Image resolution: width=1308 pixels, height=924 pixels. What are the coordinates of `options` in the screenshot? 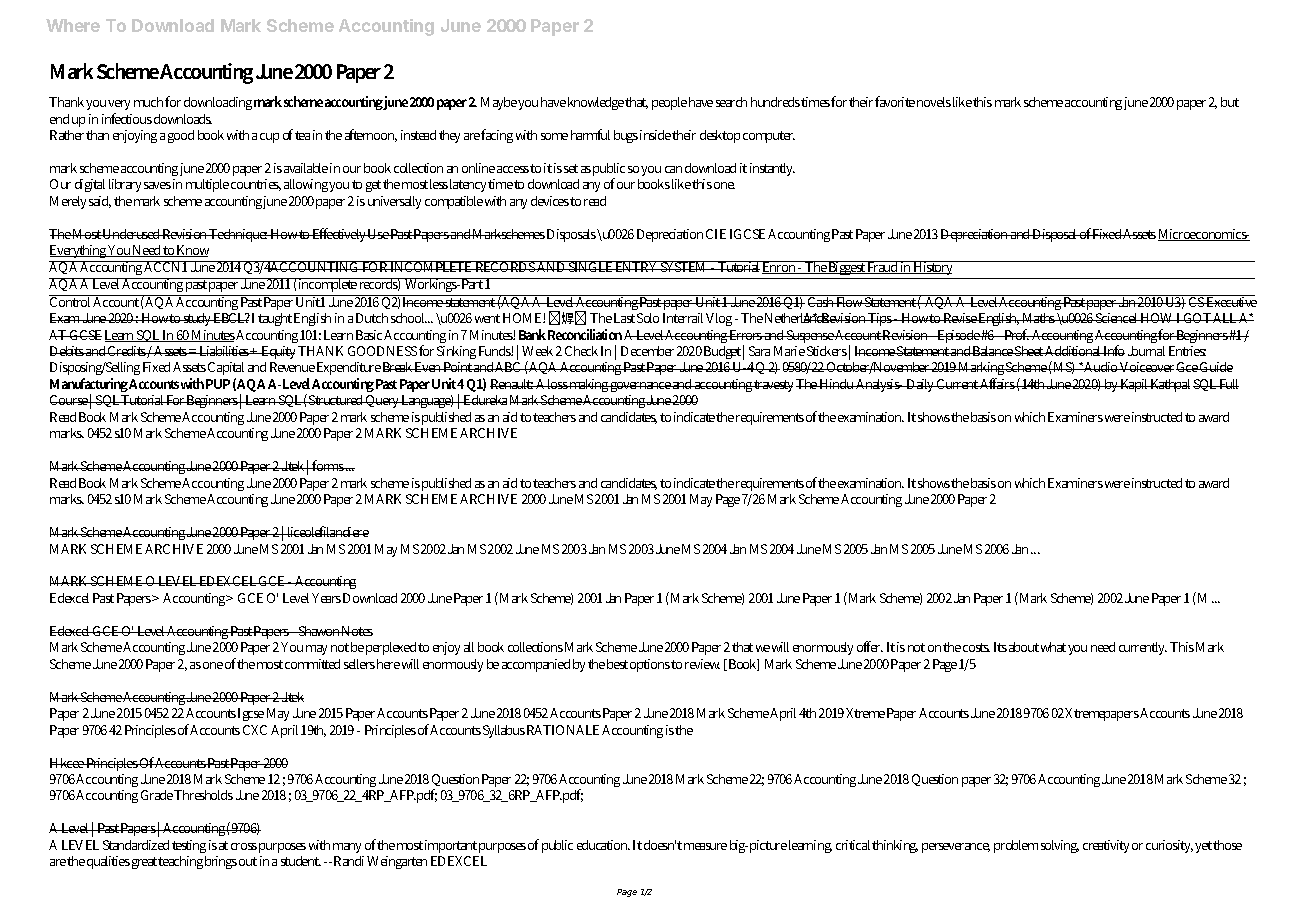 It's located at (650, 665).
